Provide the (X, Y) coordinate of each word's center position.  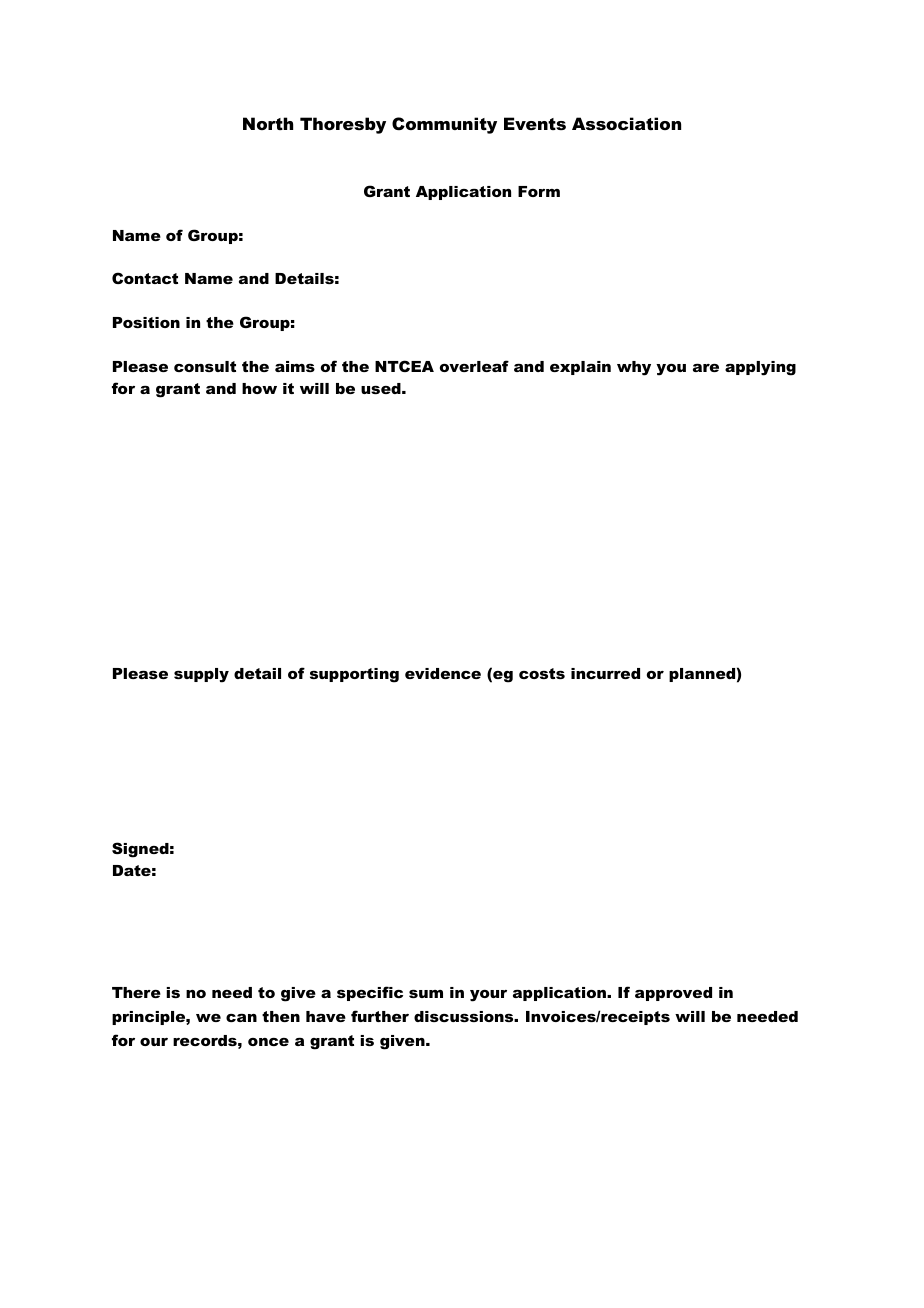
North (268, 123)
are (706, 368)
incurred (605, 673)
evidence (443, 673)
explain (580, 368)
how (259, 388)
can (241, 1018)
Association (626, 123)
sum (426, 994)
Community (444, 125)
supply (201, 675)
